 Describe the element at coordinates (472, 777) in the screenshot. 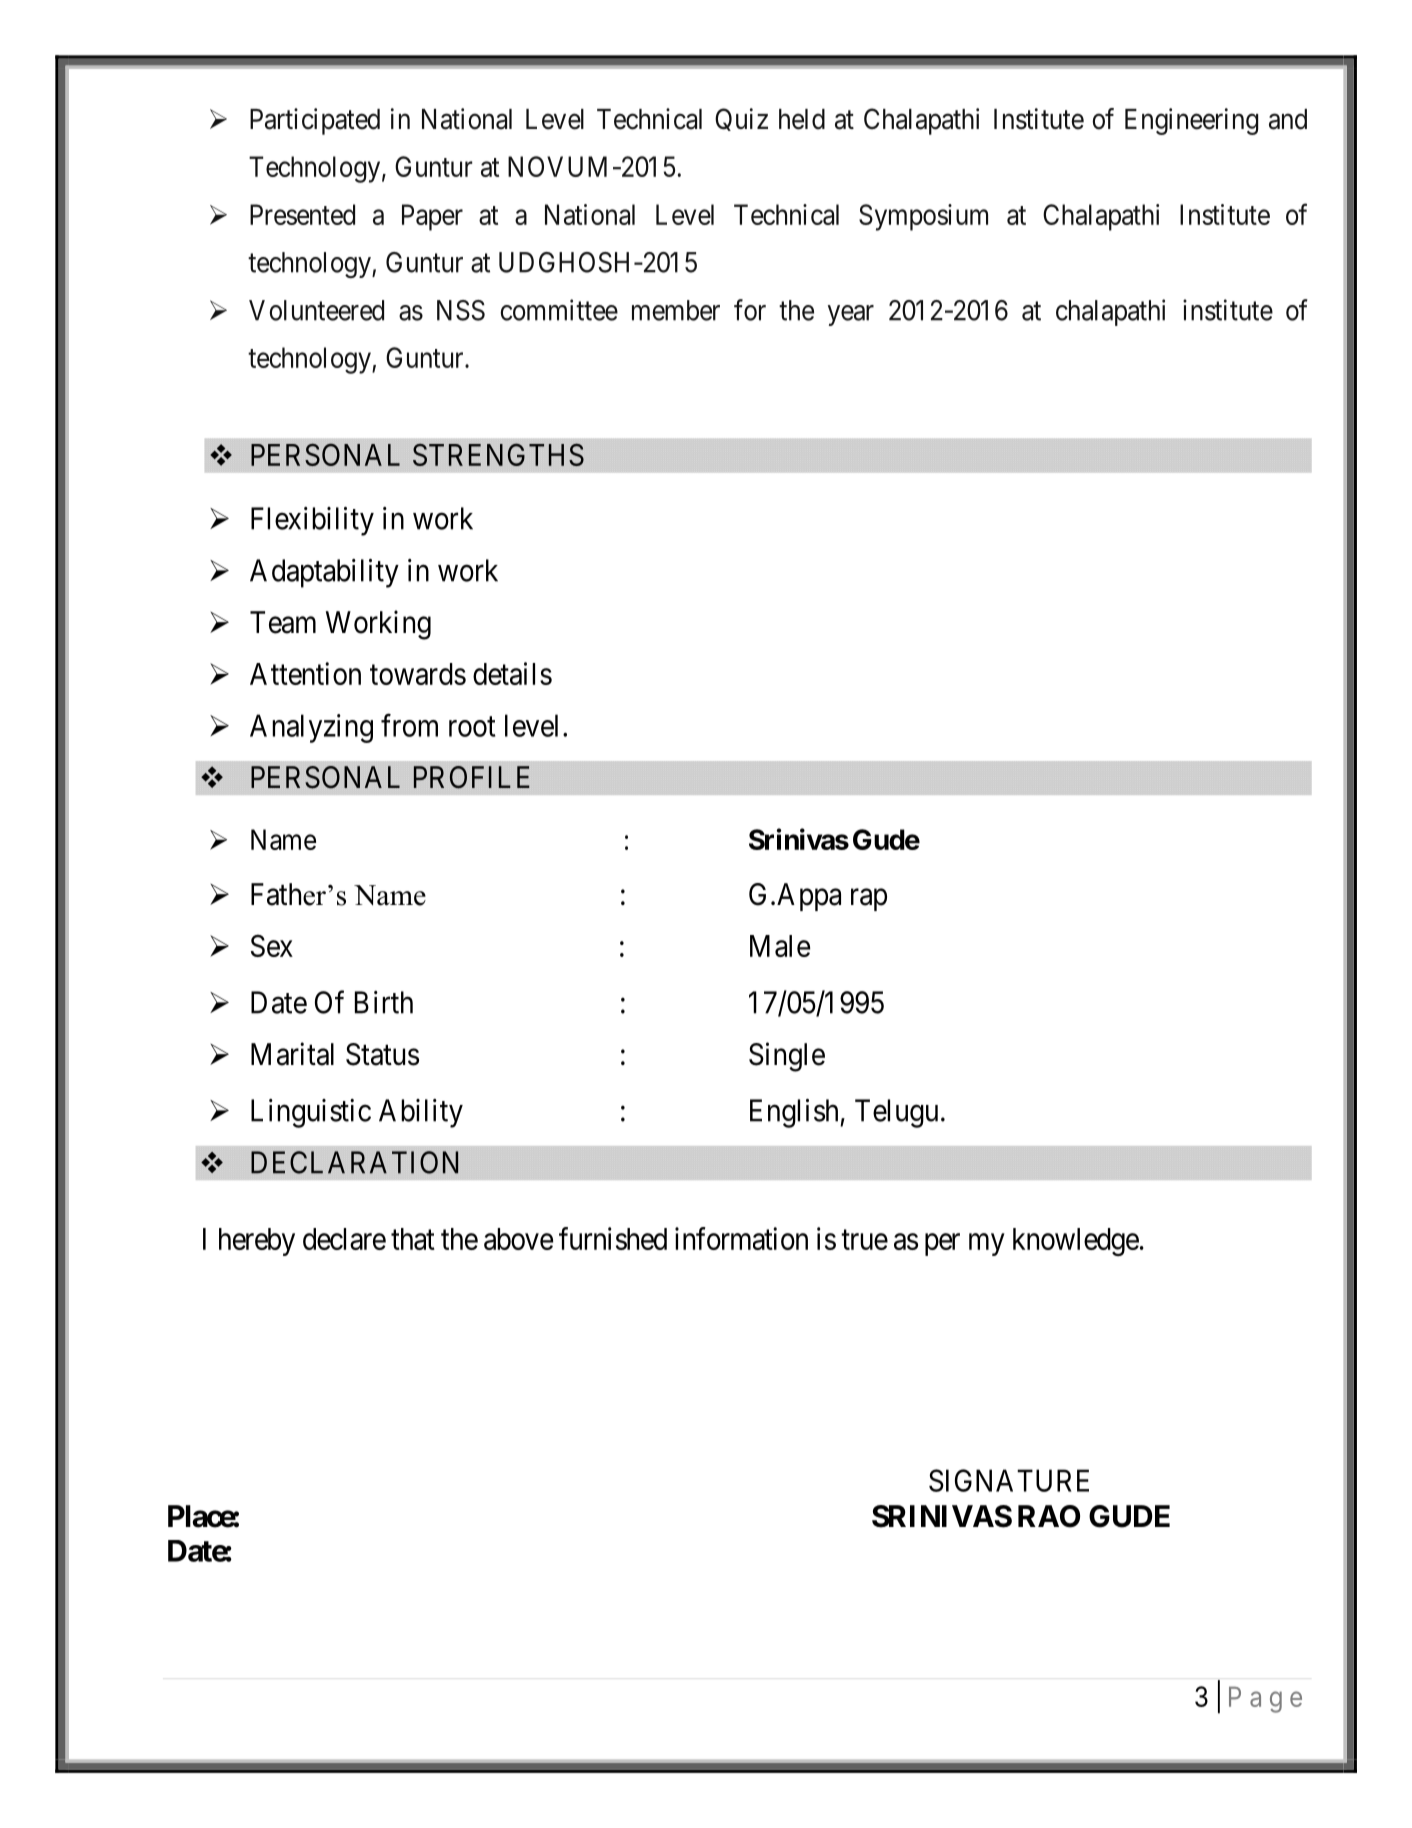

I see `PROFILE` at that location.
